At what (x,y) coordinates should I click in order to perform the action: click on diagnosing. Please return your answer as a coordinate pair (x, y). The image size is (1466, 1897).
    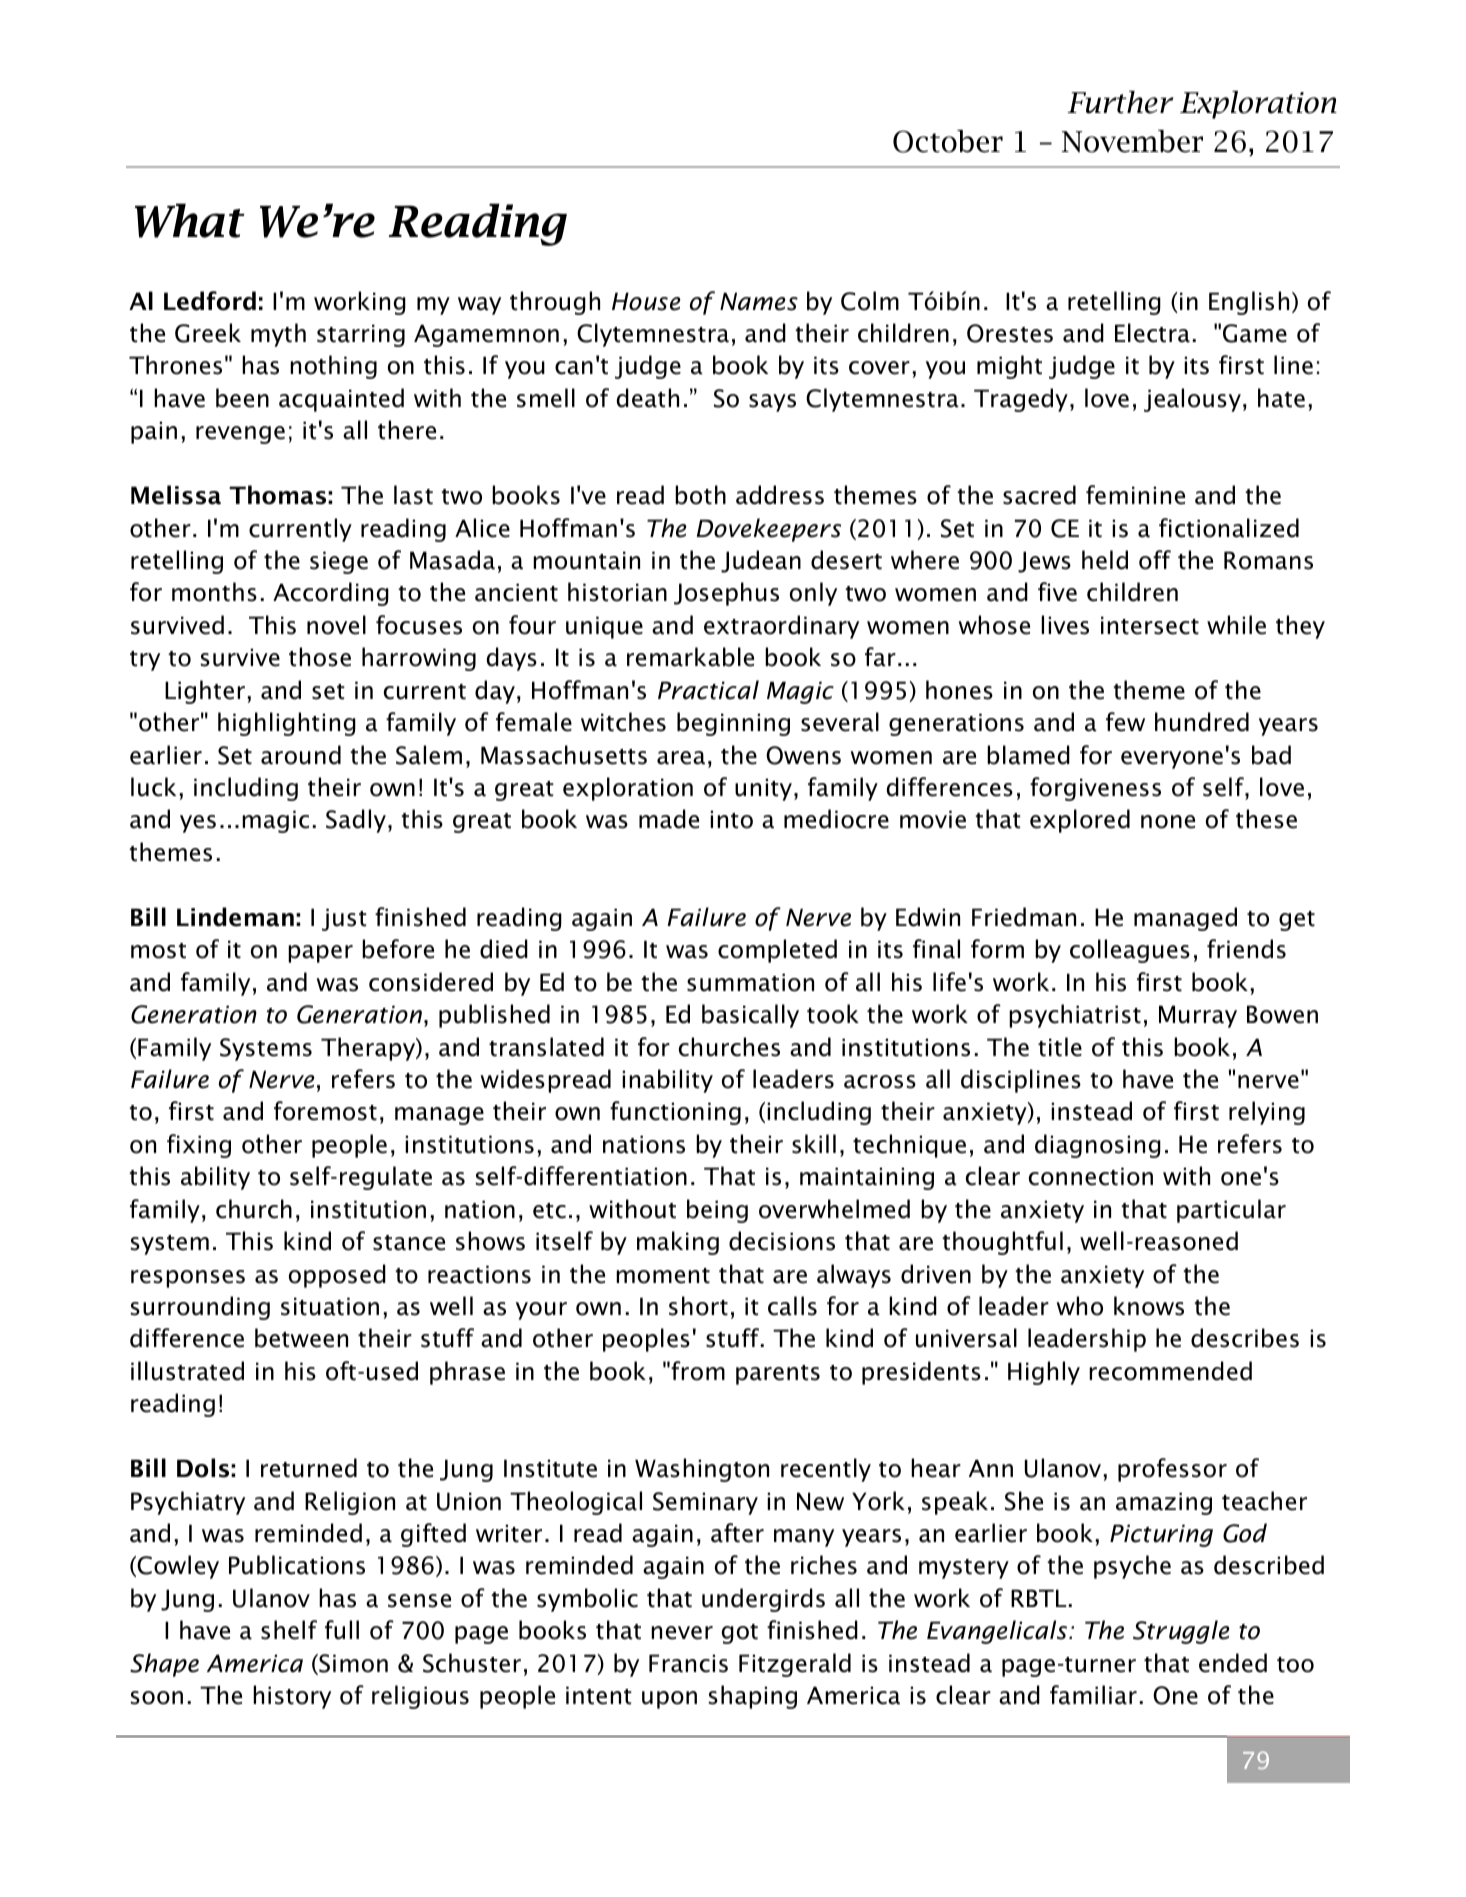
    Looking at the image, I should click on (1098, 1146).
